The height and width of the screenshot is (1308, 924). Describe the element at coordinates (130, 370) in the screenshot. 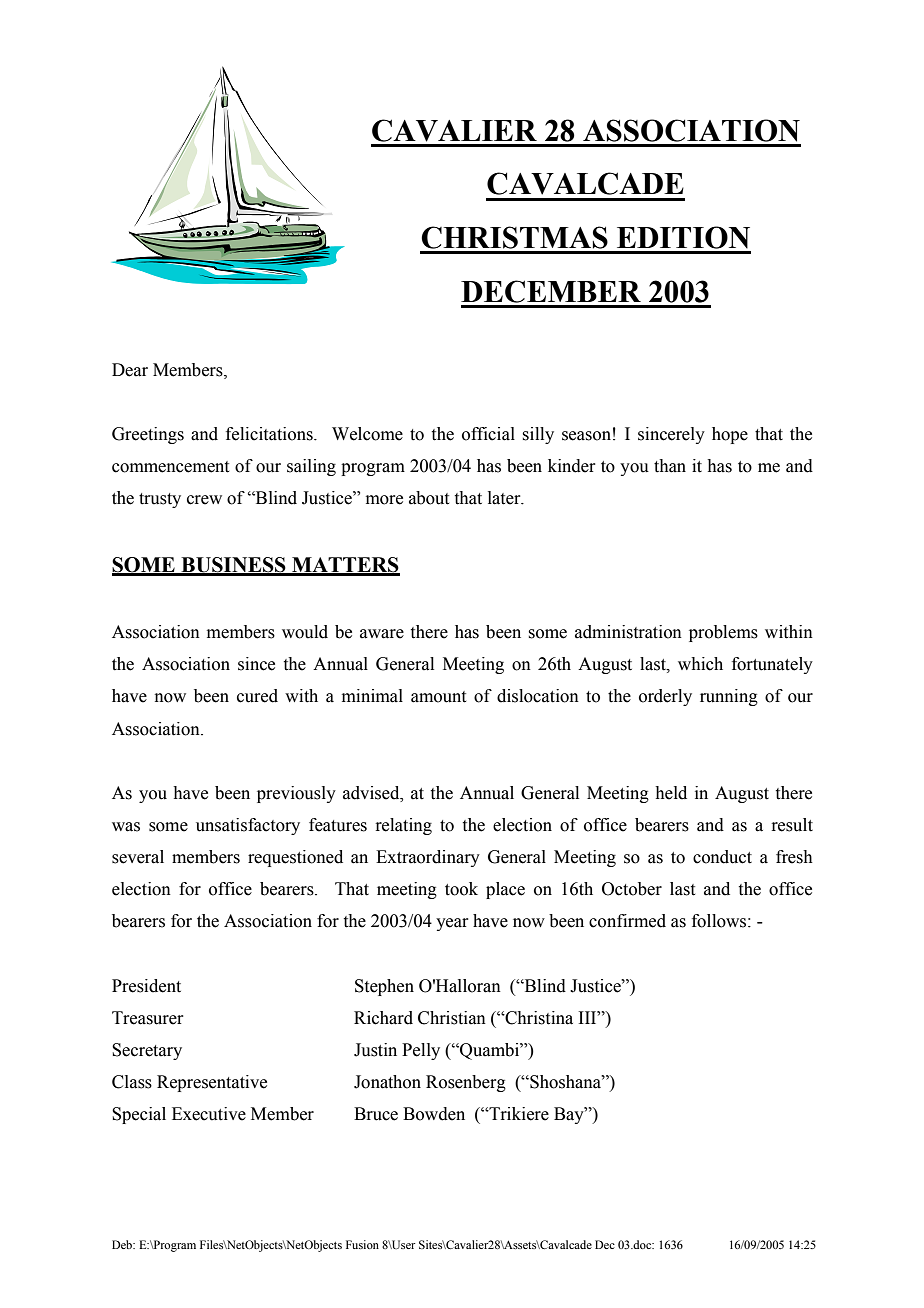

I see `Dear` at that location.
